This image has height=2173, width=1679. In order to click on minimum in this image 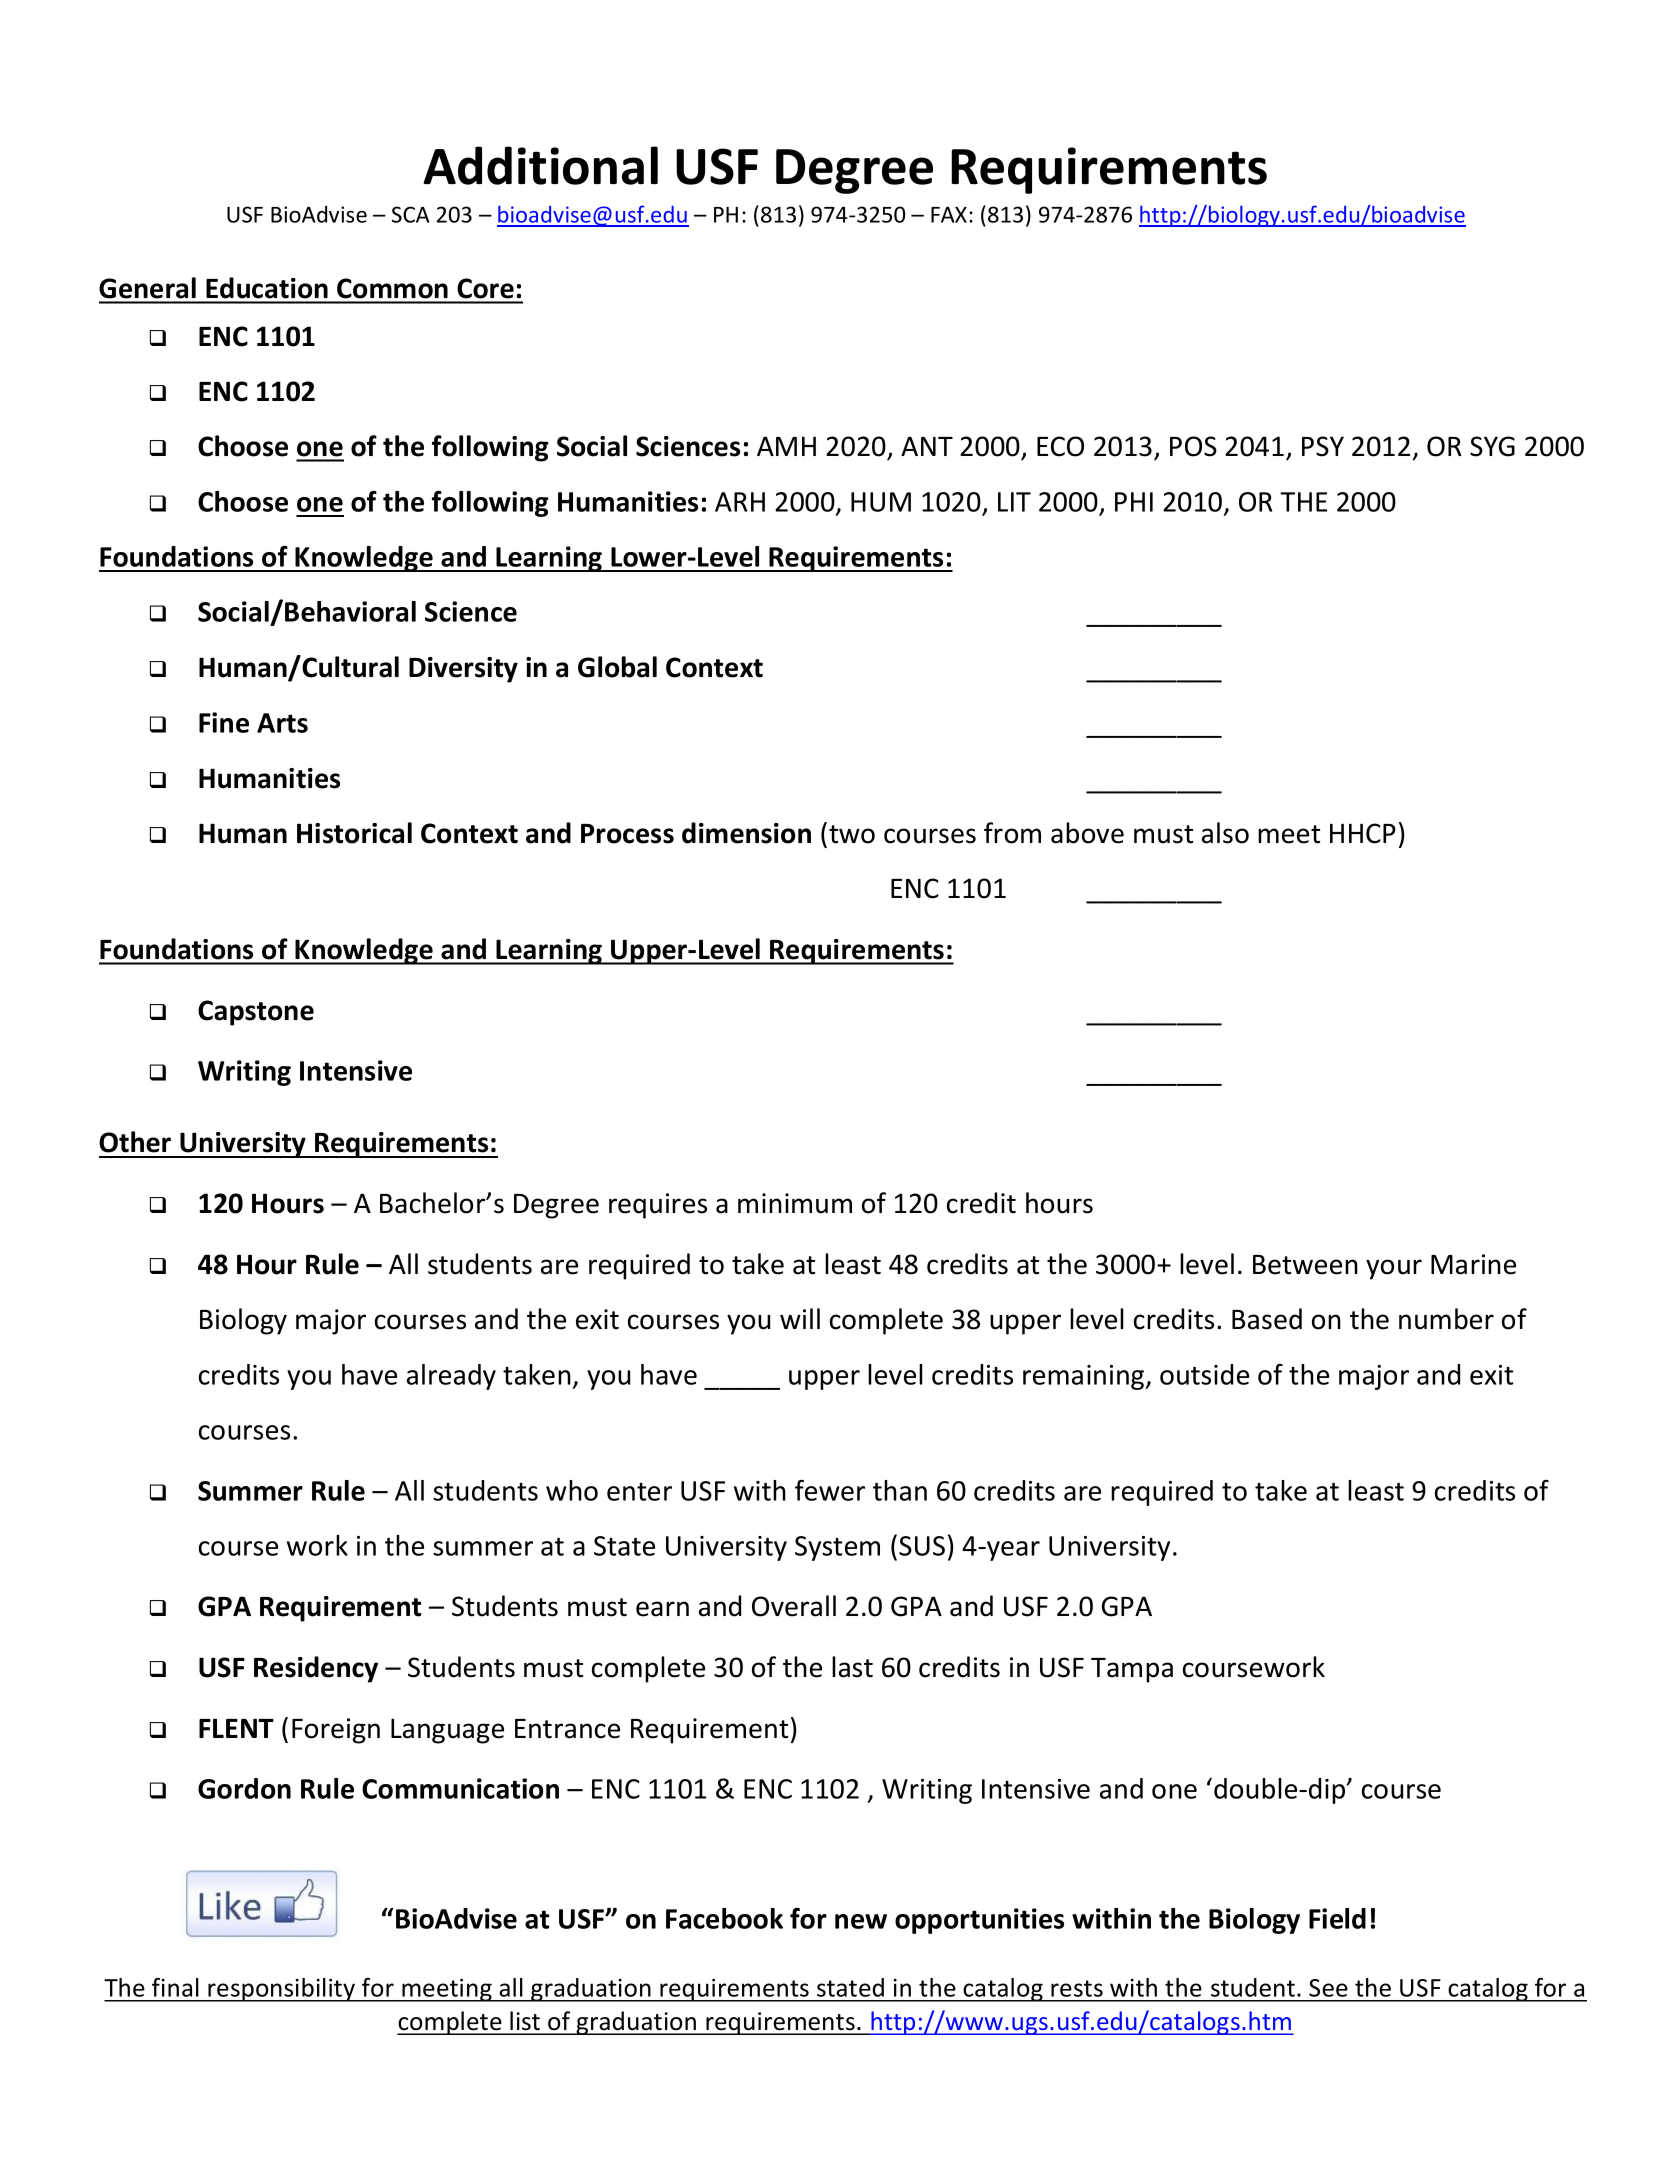, I will do `click(795, 1203)`.
